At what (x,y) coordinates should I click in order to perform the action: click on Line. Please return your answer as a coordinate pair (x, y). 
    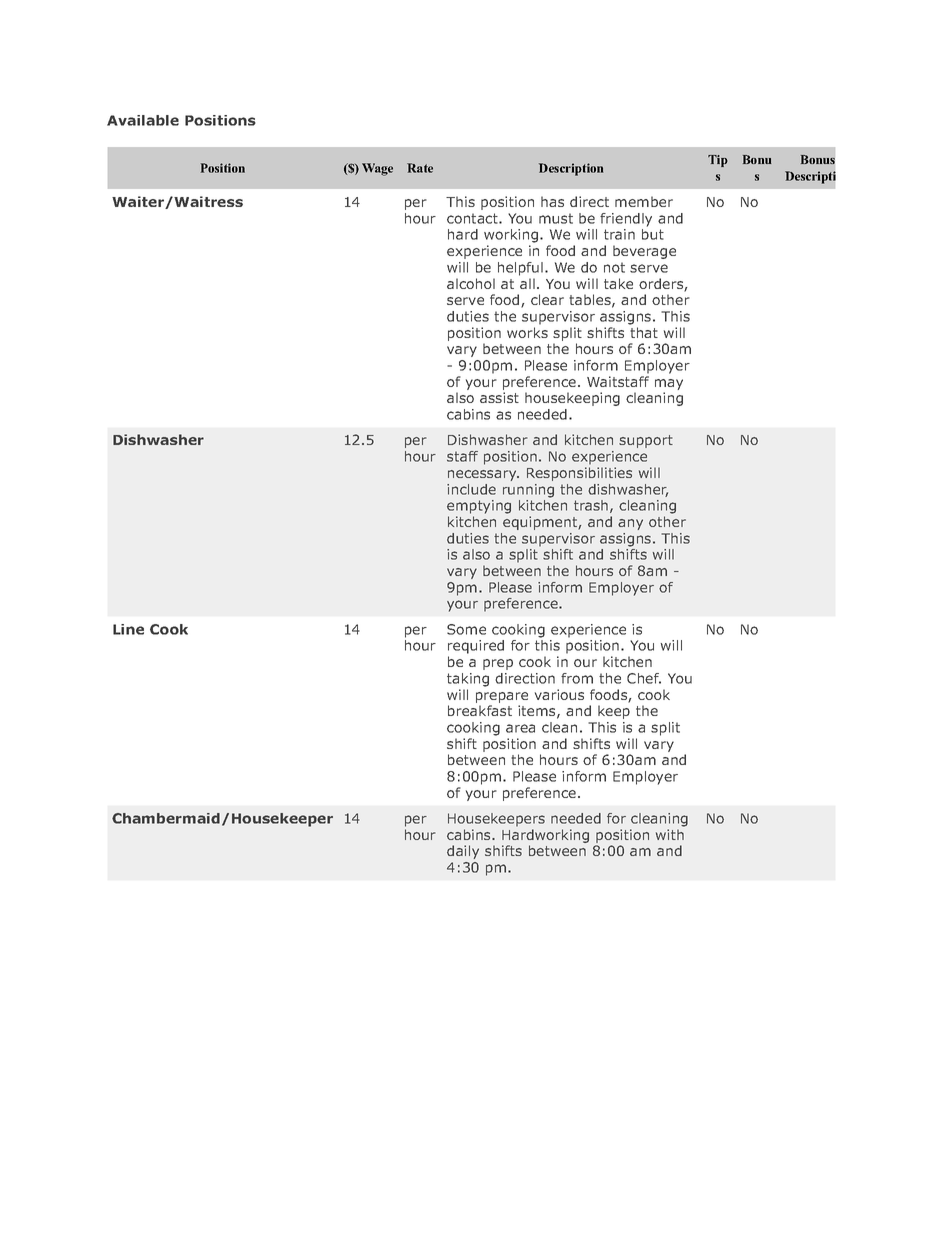
    Looking at the image, I should click on (128, 629).
